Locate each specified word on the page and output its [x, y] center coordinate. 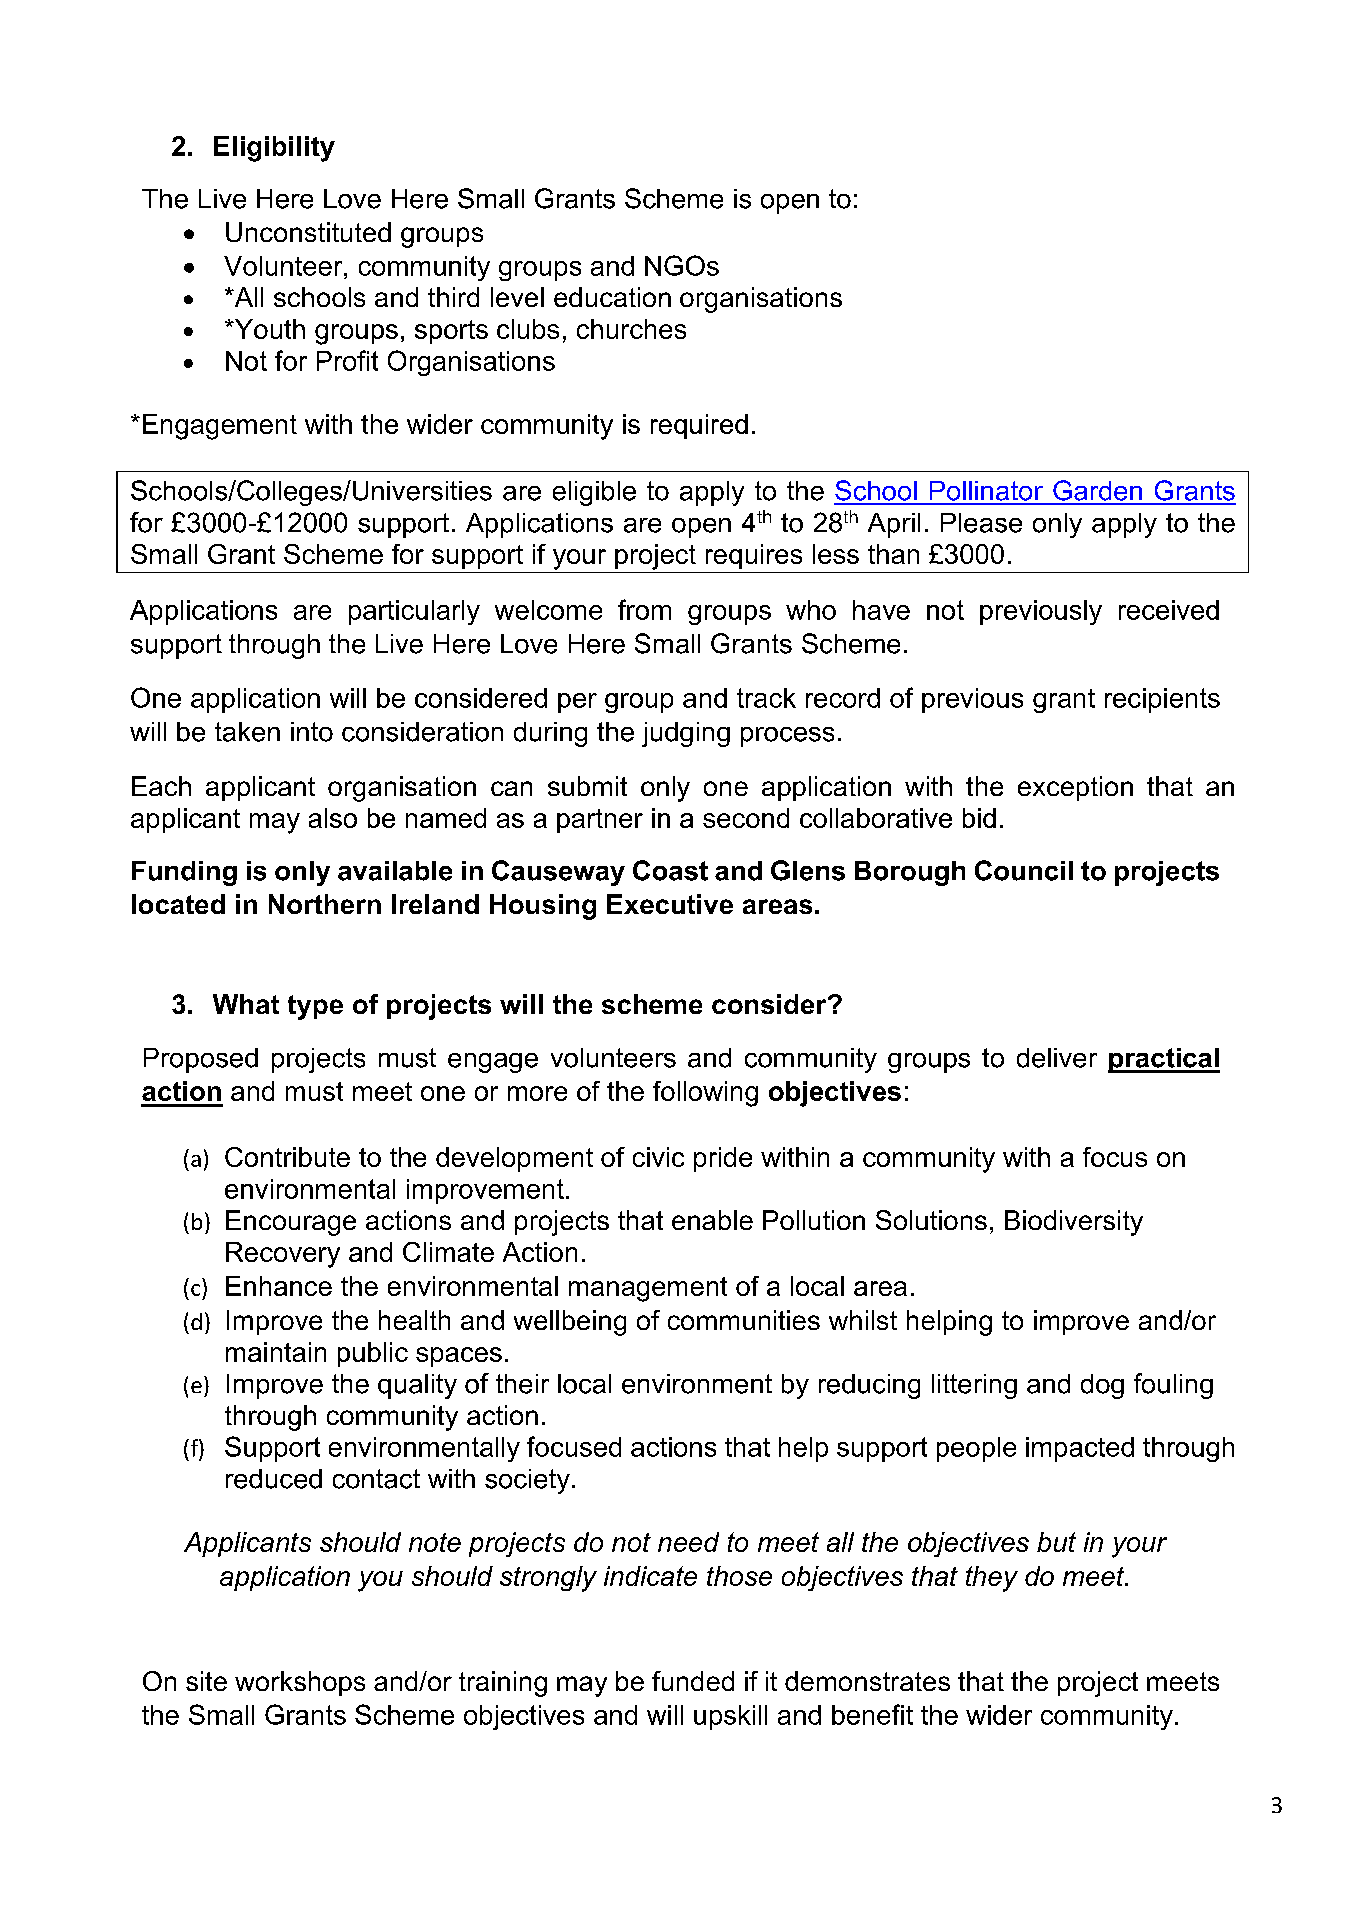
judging [686, 734]
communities [744, 1320]
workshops [300, 1683]
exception [1075, 788]
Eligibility [274, 149]
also [333, 818]
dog [1102, 1386]
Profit [347, 360]
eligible [594, 493]
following [705, 1094]
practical [1164, 1060]
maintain [276, 1352]
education [612, 297]
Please [981, 523]
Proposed [201, 1060]
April [894, 525]
